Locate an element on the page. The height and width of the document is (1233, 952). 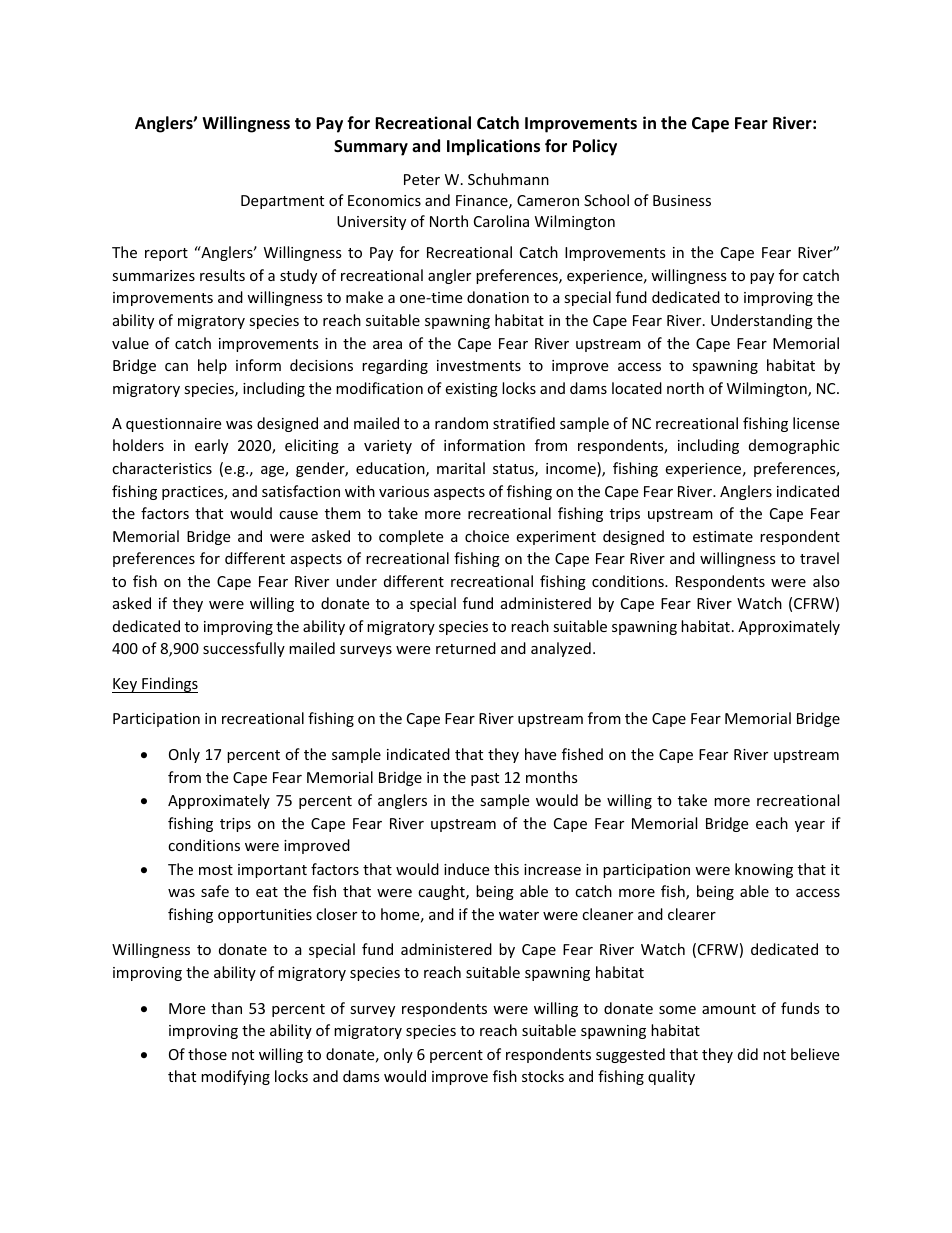
also is located at coordinates (826, 581).
